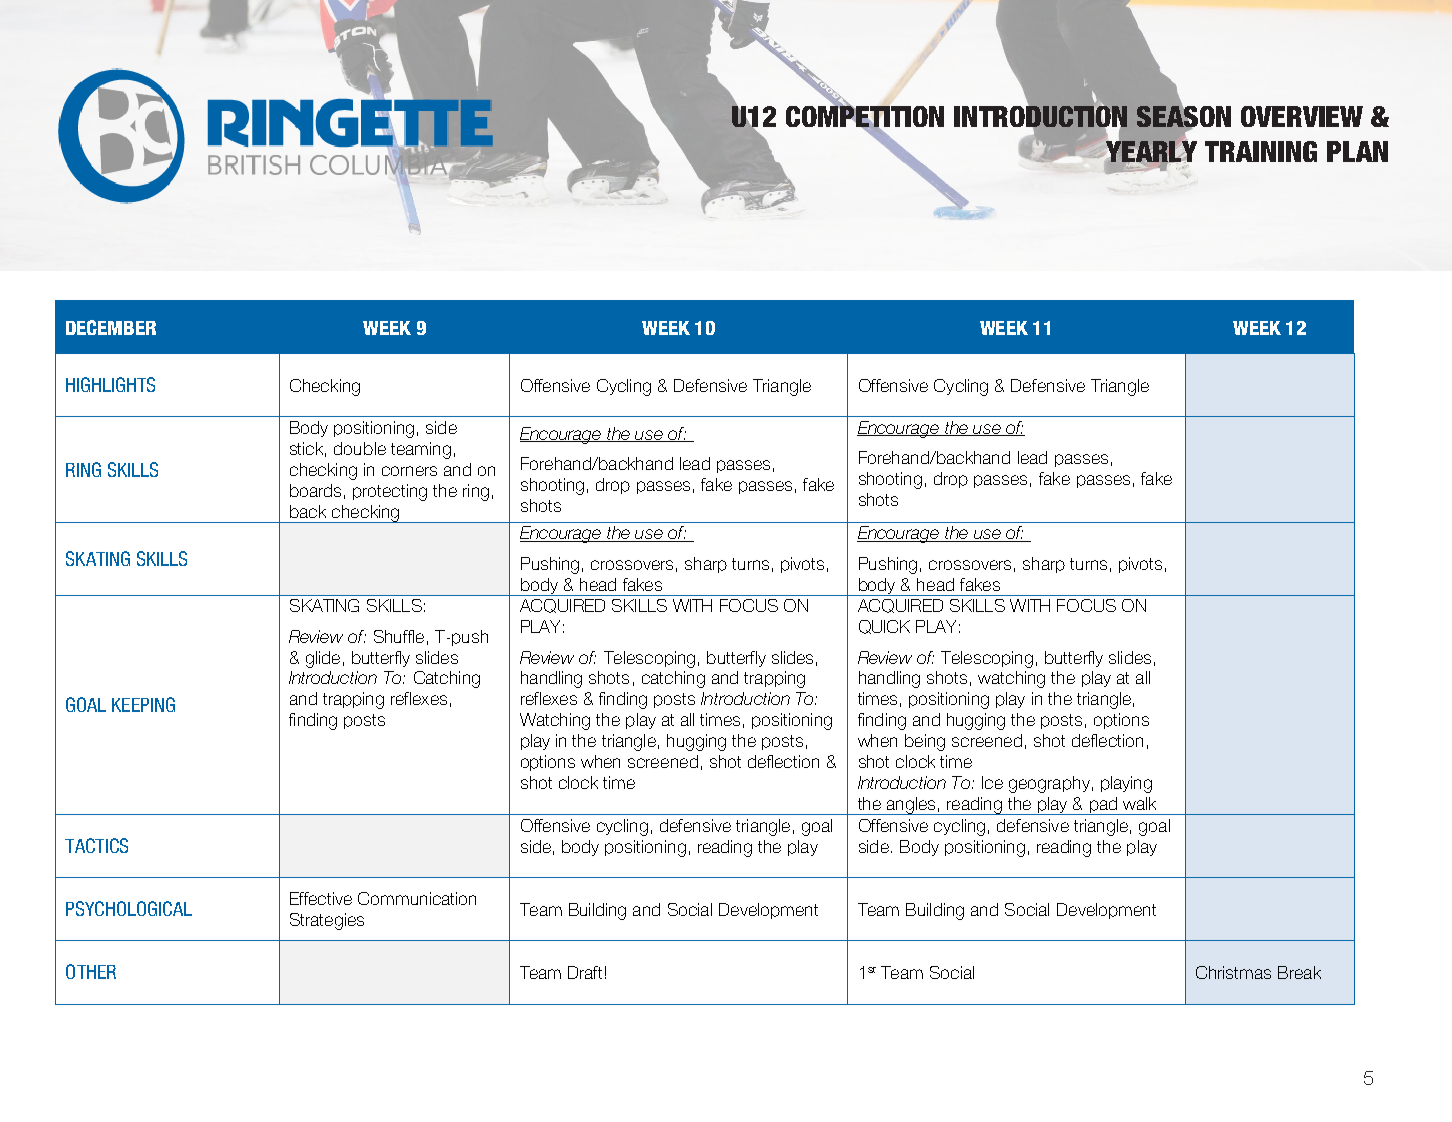 This document has height=1122, width=1452. Describe the element at coordinates (1357, 151) in the document. I see `PLAN` at that location.
